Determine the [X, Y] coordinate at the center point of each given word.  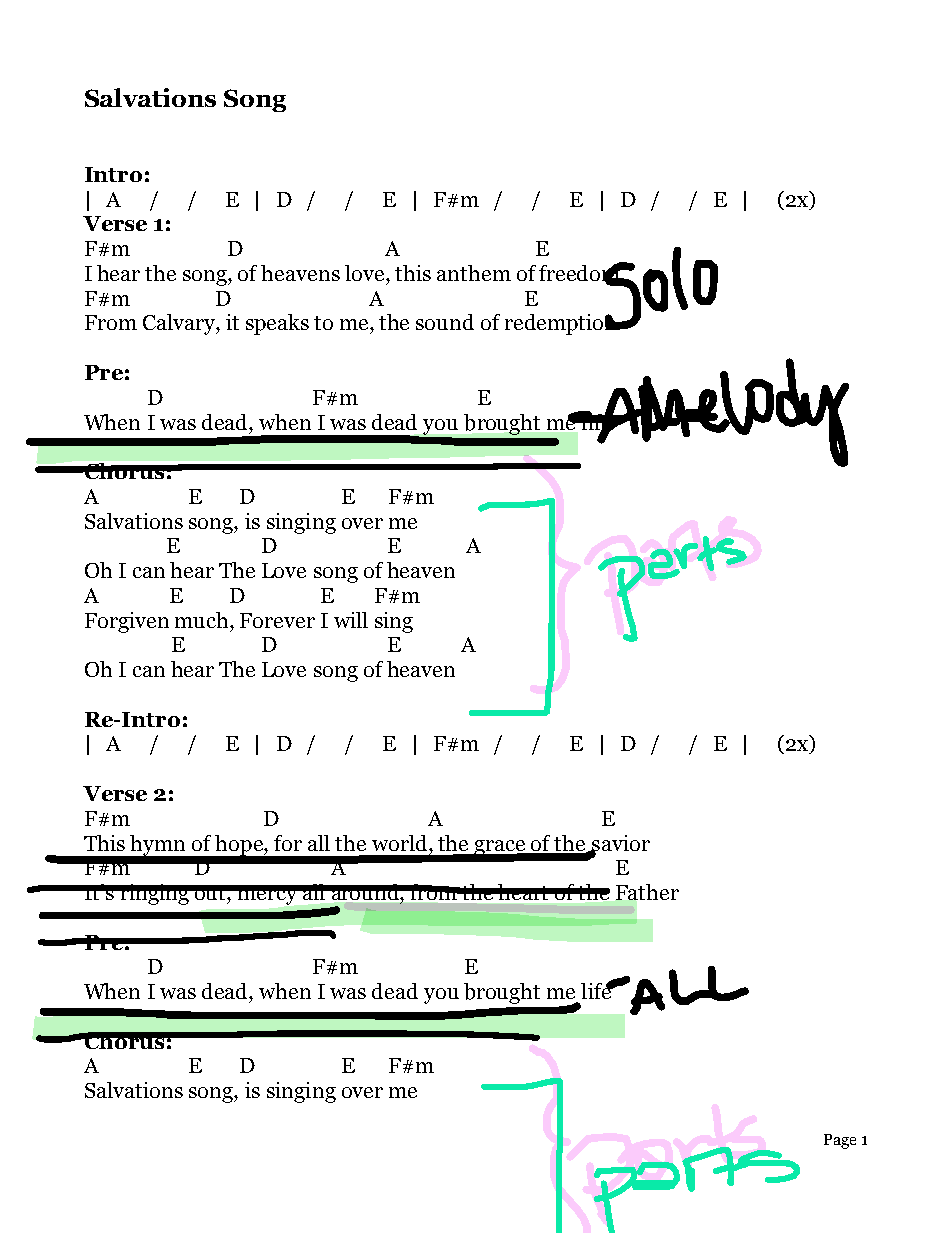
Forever [277, 620]
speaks [277, 324]
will [351, 620]
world [401, 843]
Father [647, 892]
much [203, 620]
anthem [474, 273]
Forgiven [127, 622]
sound [445, 322]
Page [840, 1141]
